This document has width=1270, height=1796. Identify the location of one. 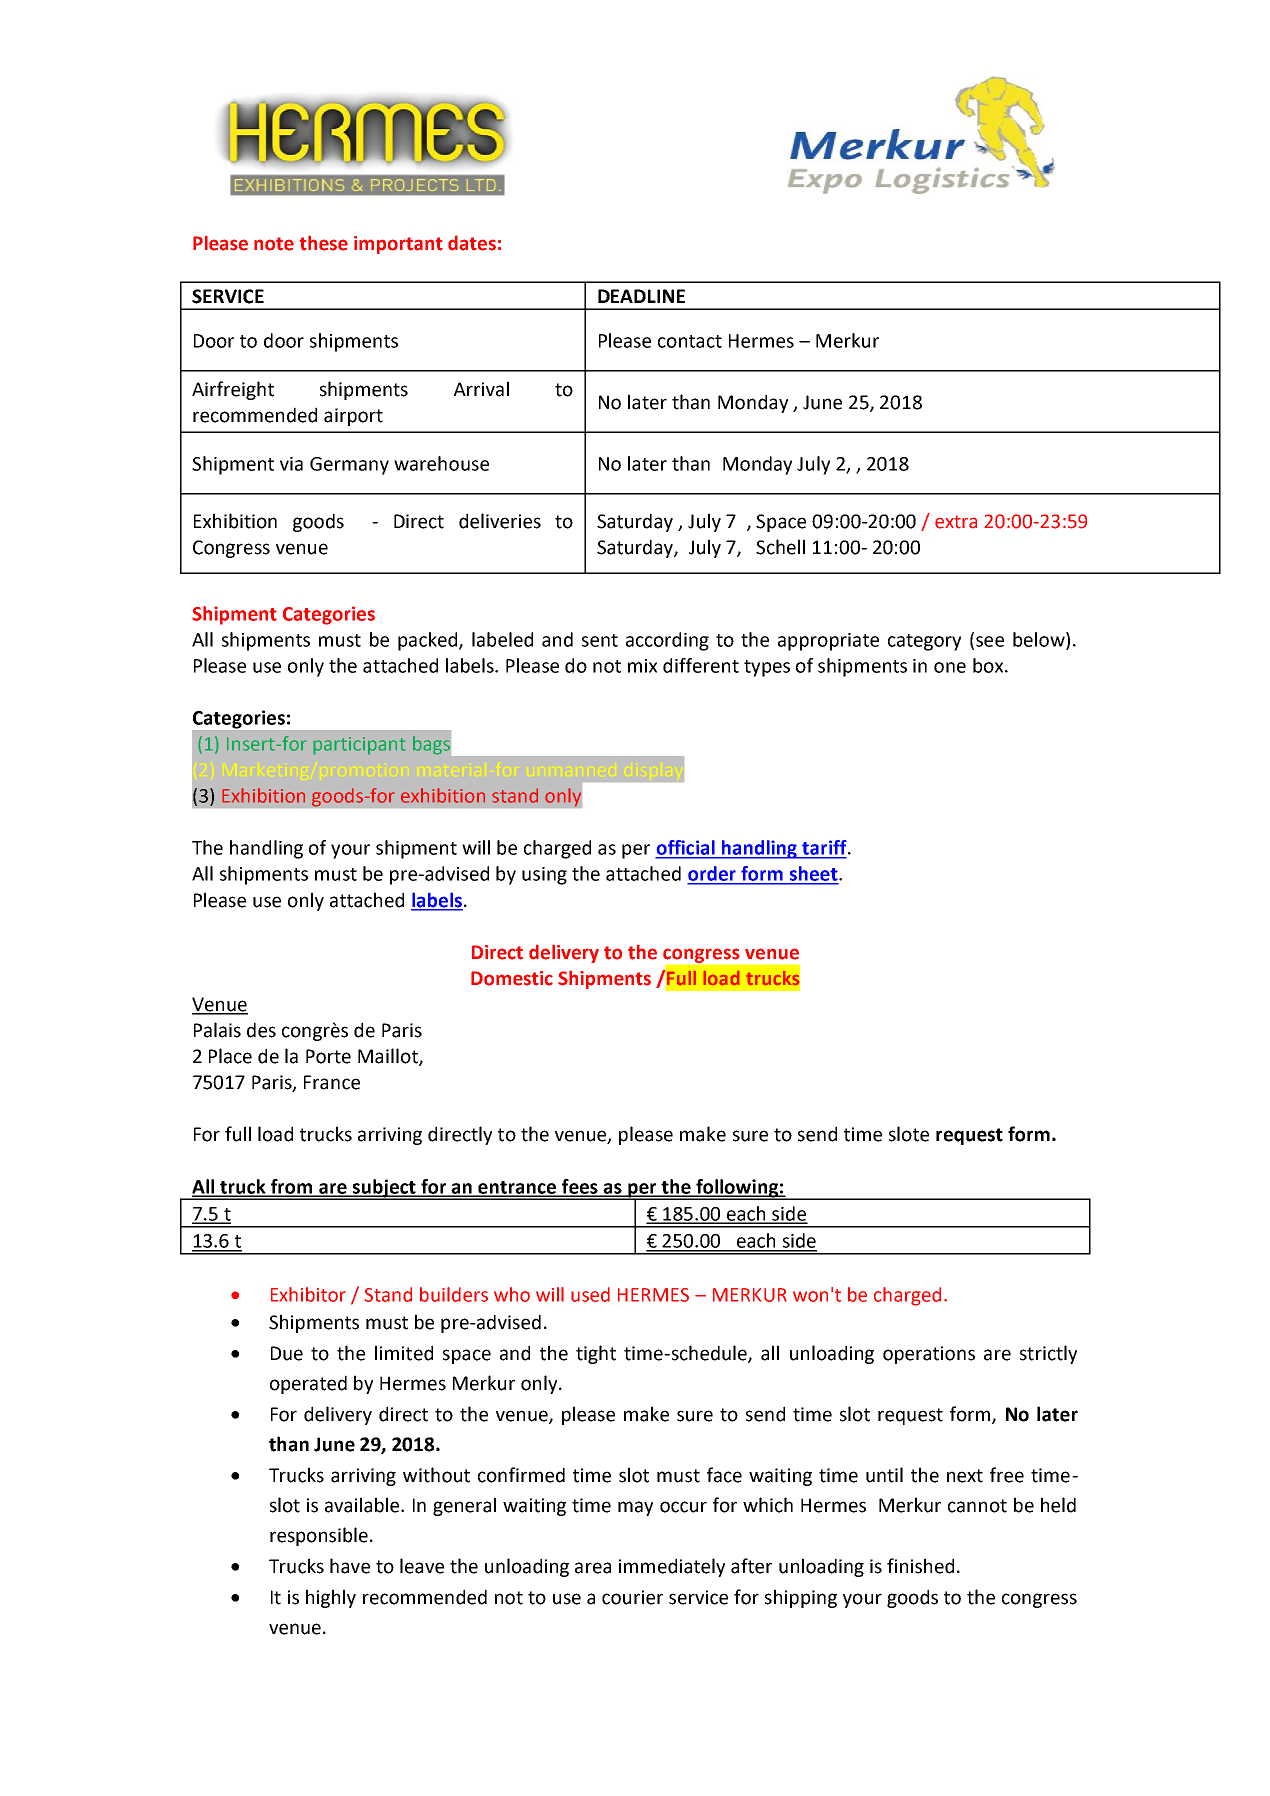
(950, 667).
